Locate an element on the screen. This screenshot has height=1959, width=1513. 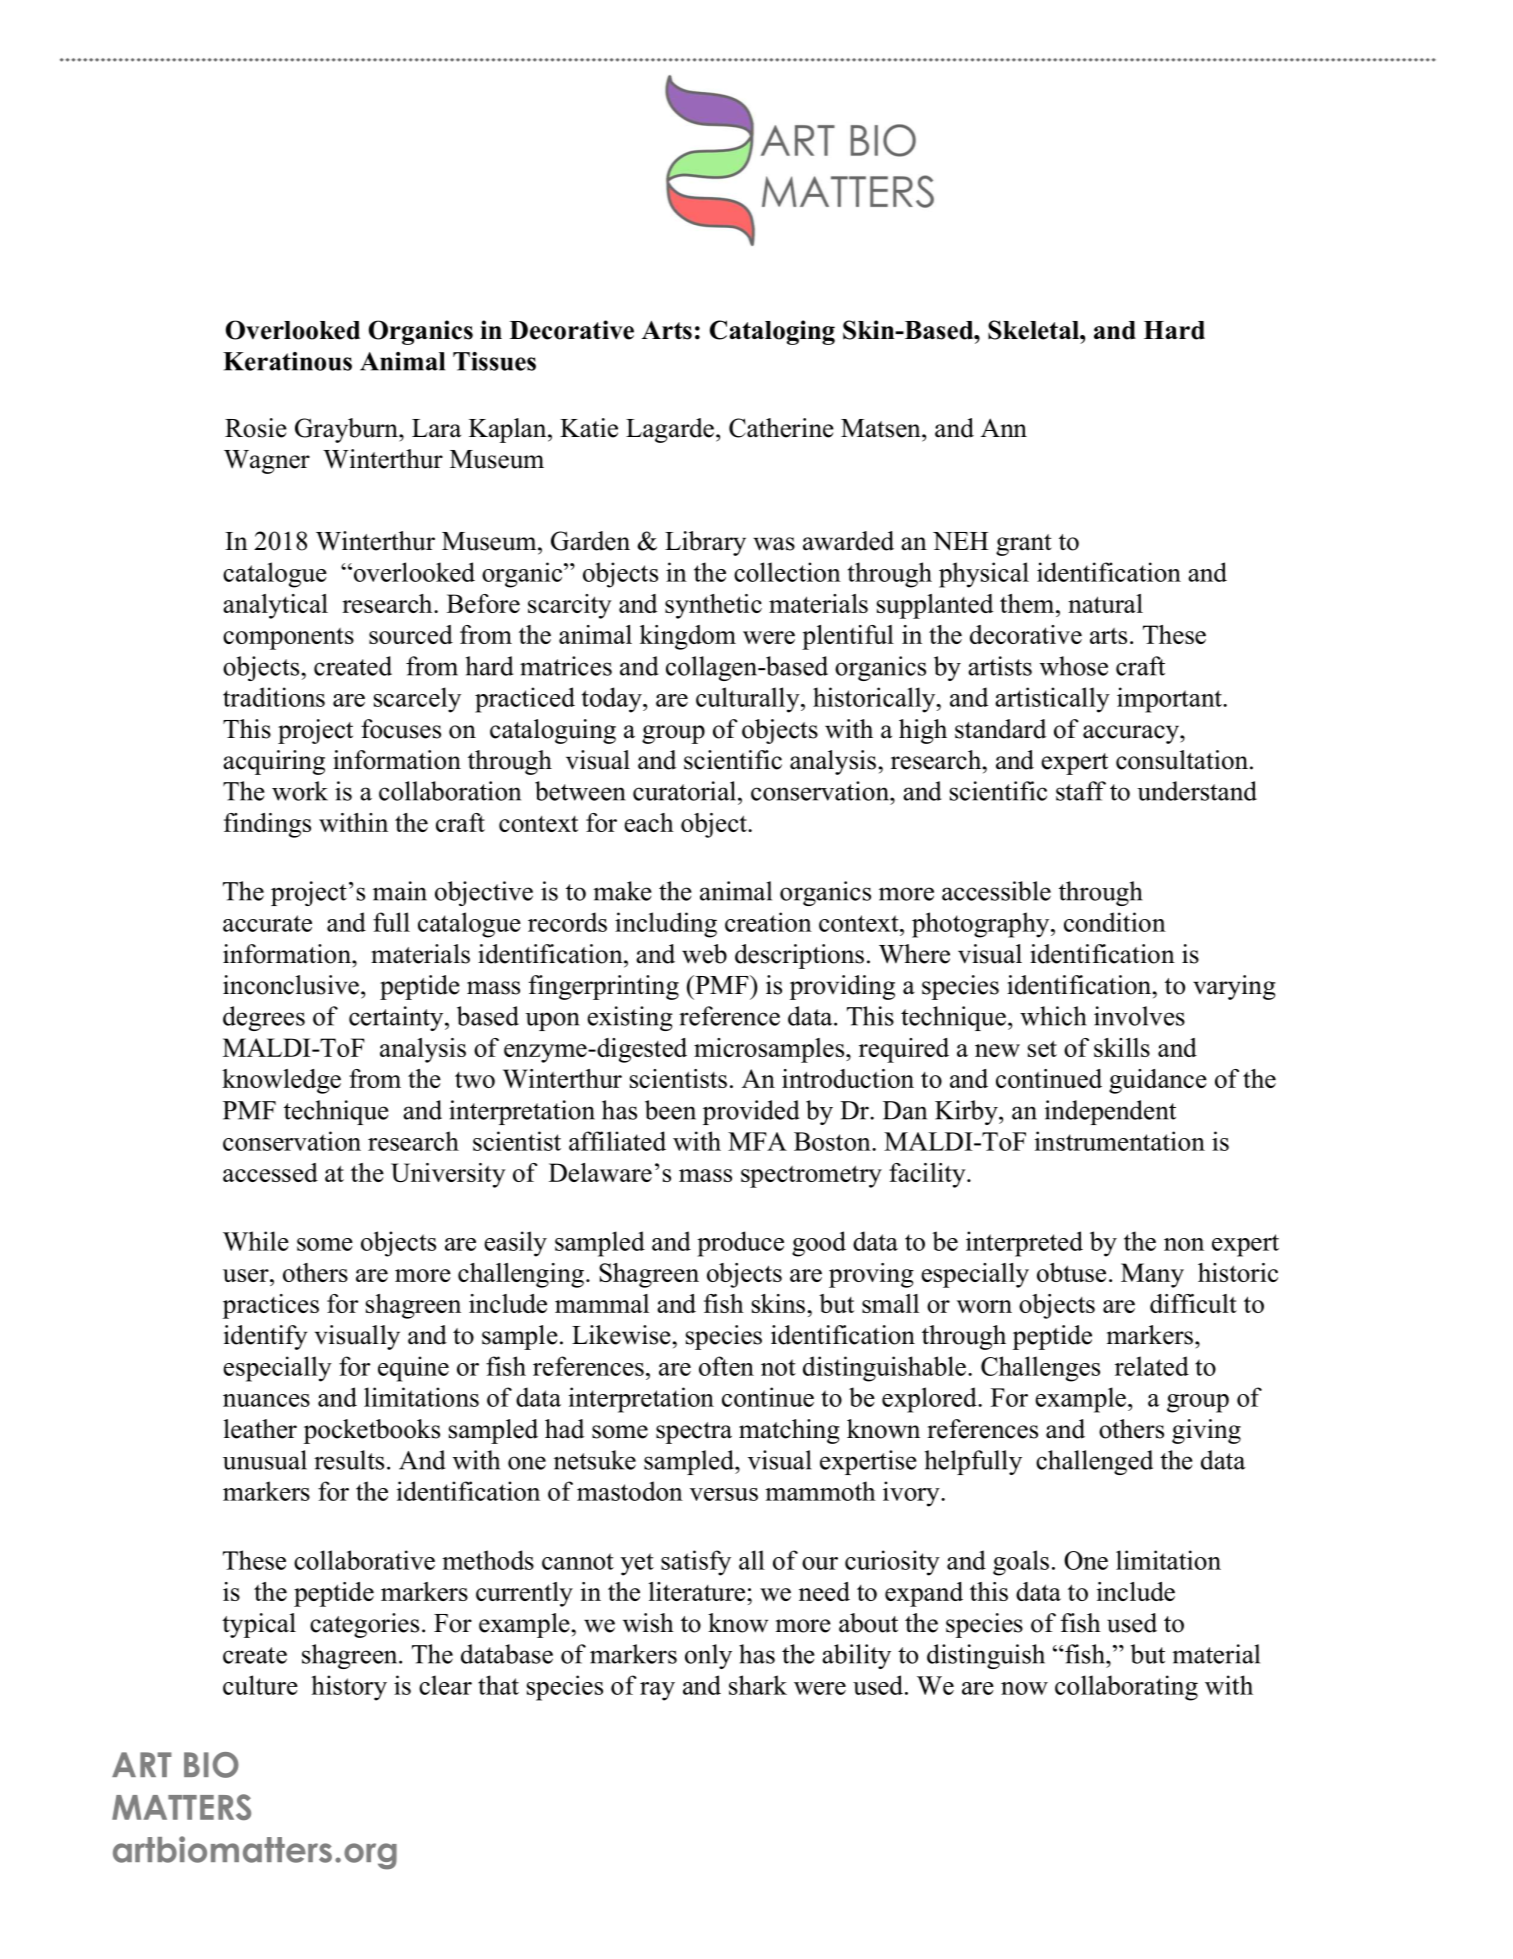
often is located at coordinates (726, 1366).
